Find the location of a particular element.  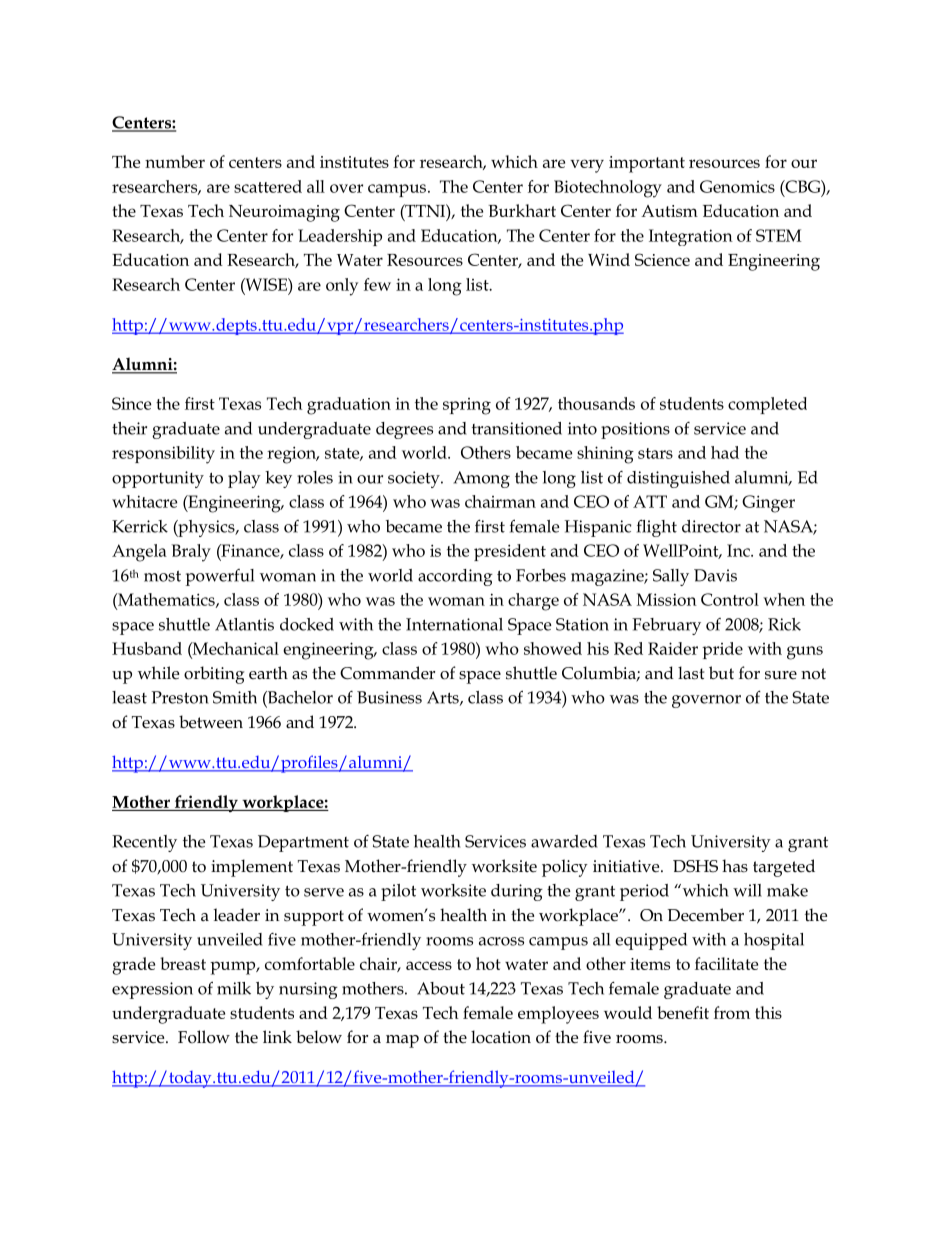

Follow is located at coordinates (204, 1037).
